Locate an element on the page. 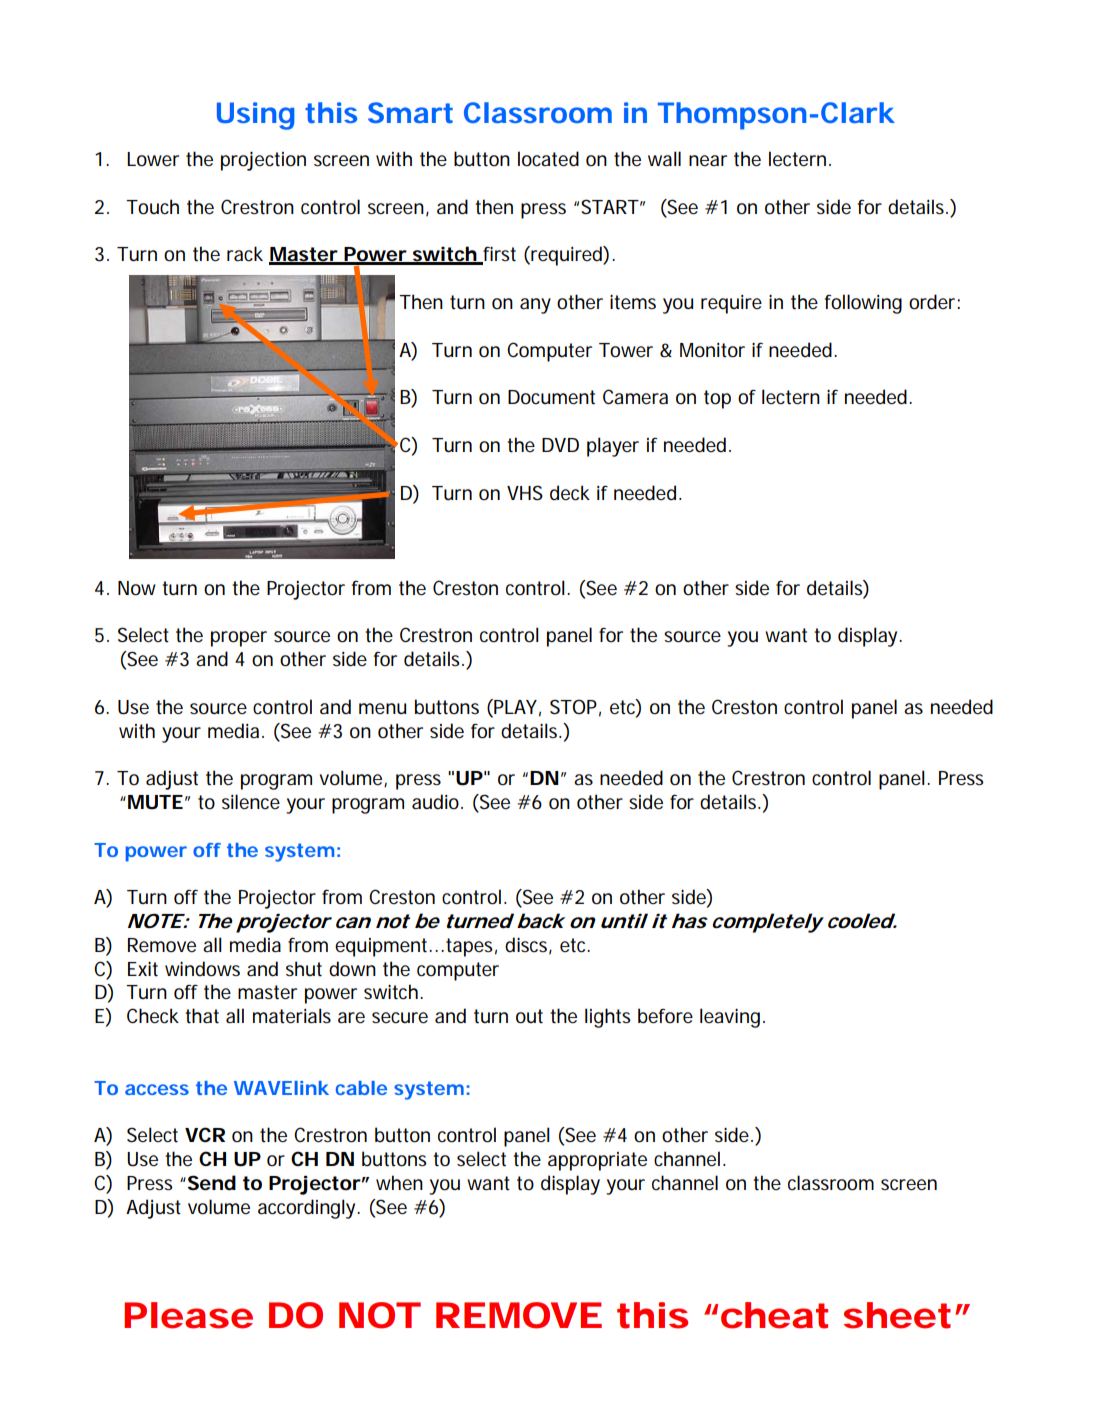 The image size is (1102, 1426). appropriate is located at coordinates (597, 1161).
